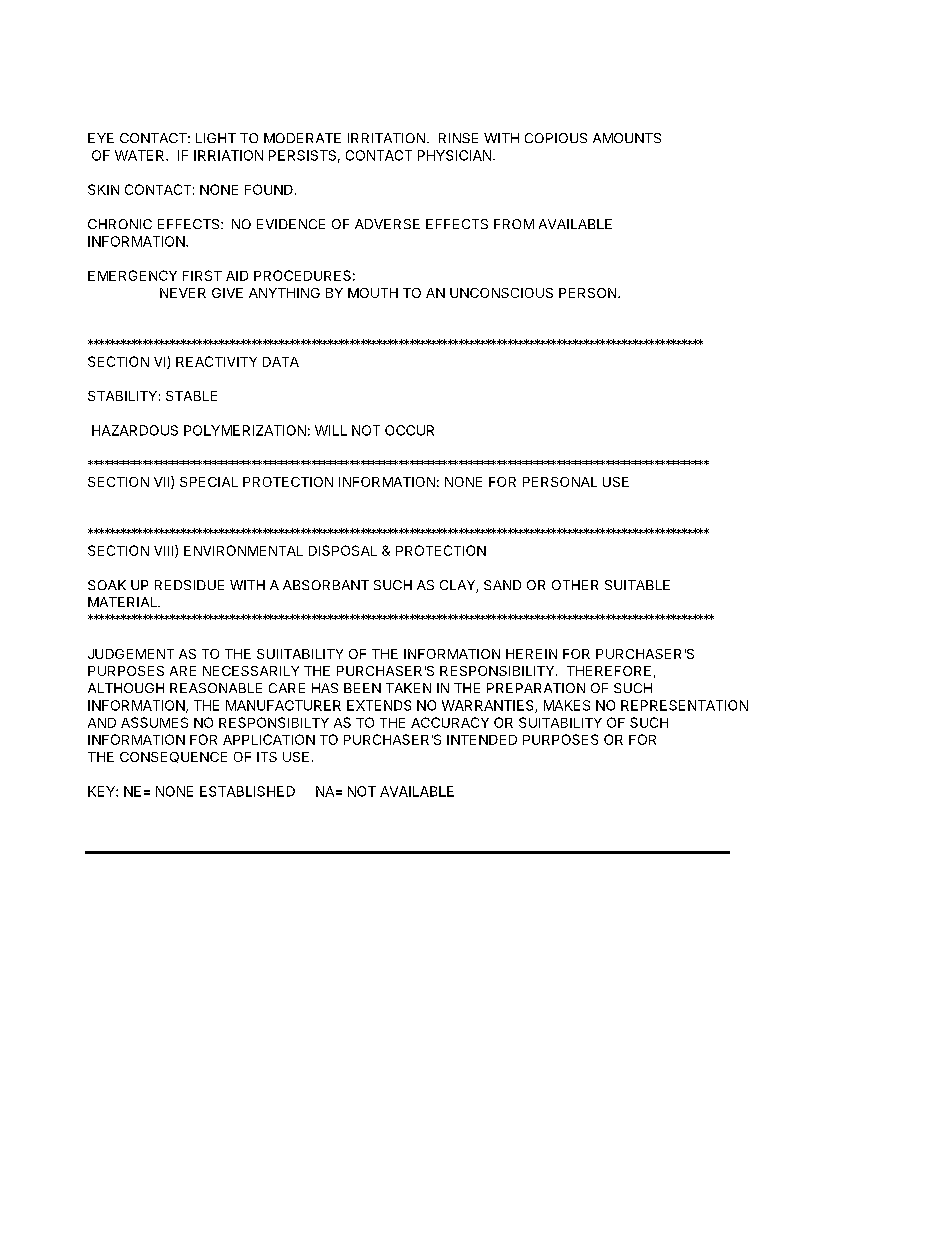 The width and height of the document is (952, 1233). Describe the element at coordinates (141, 155) in the document. I see `WATER` at that location.
